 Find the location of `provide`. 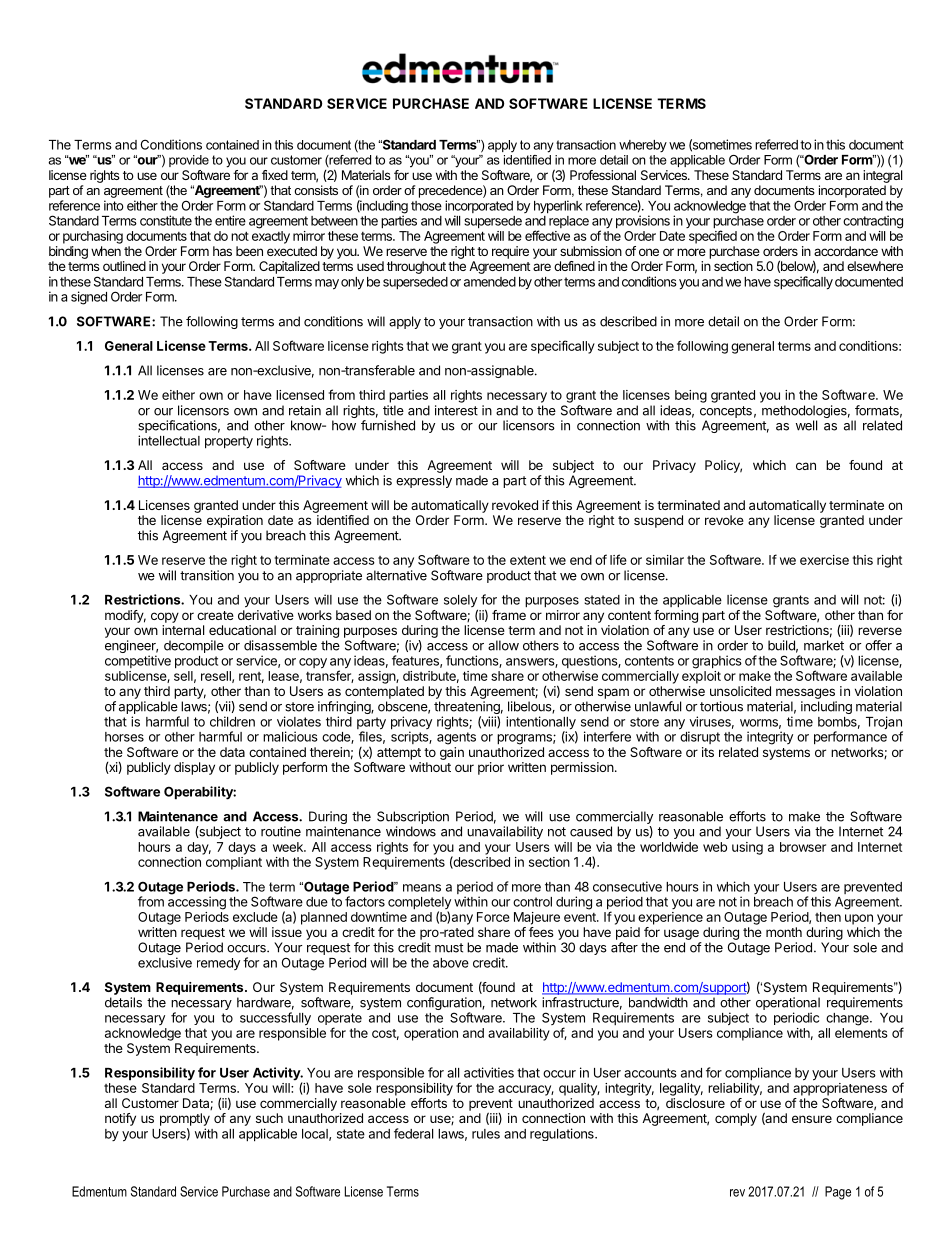

provide is located at coordinates (189, 161).
